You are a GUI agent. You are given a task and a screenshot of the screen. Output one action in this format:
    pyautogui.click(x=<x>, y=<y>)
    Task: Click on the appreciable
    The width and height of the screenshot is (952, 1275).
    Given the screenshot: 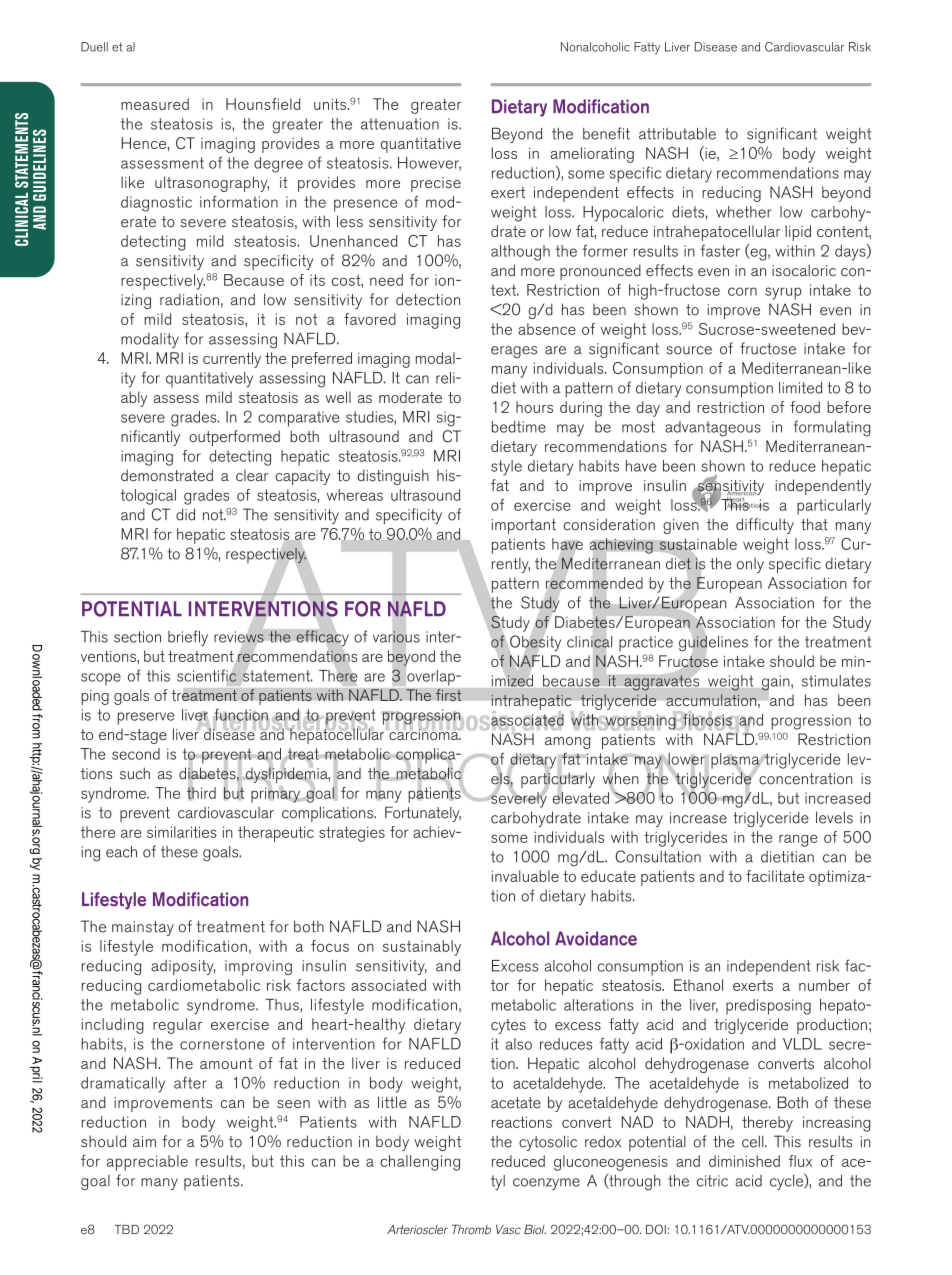 What is the action you would take?
    pyautogui.click(x=147, y=1163)
